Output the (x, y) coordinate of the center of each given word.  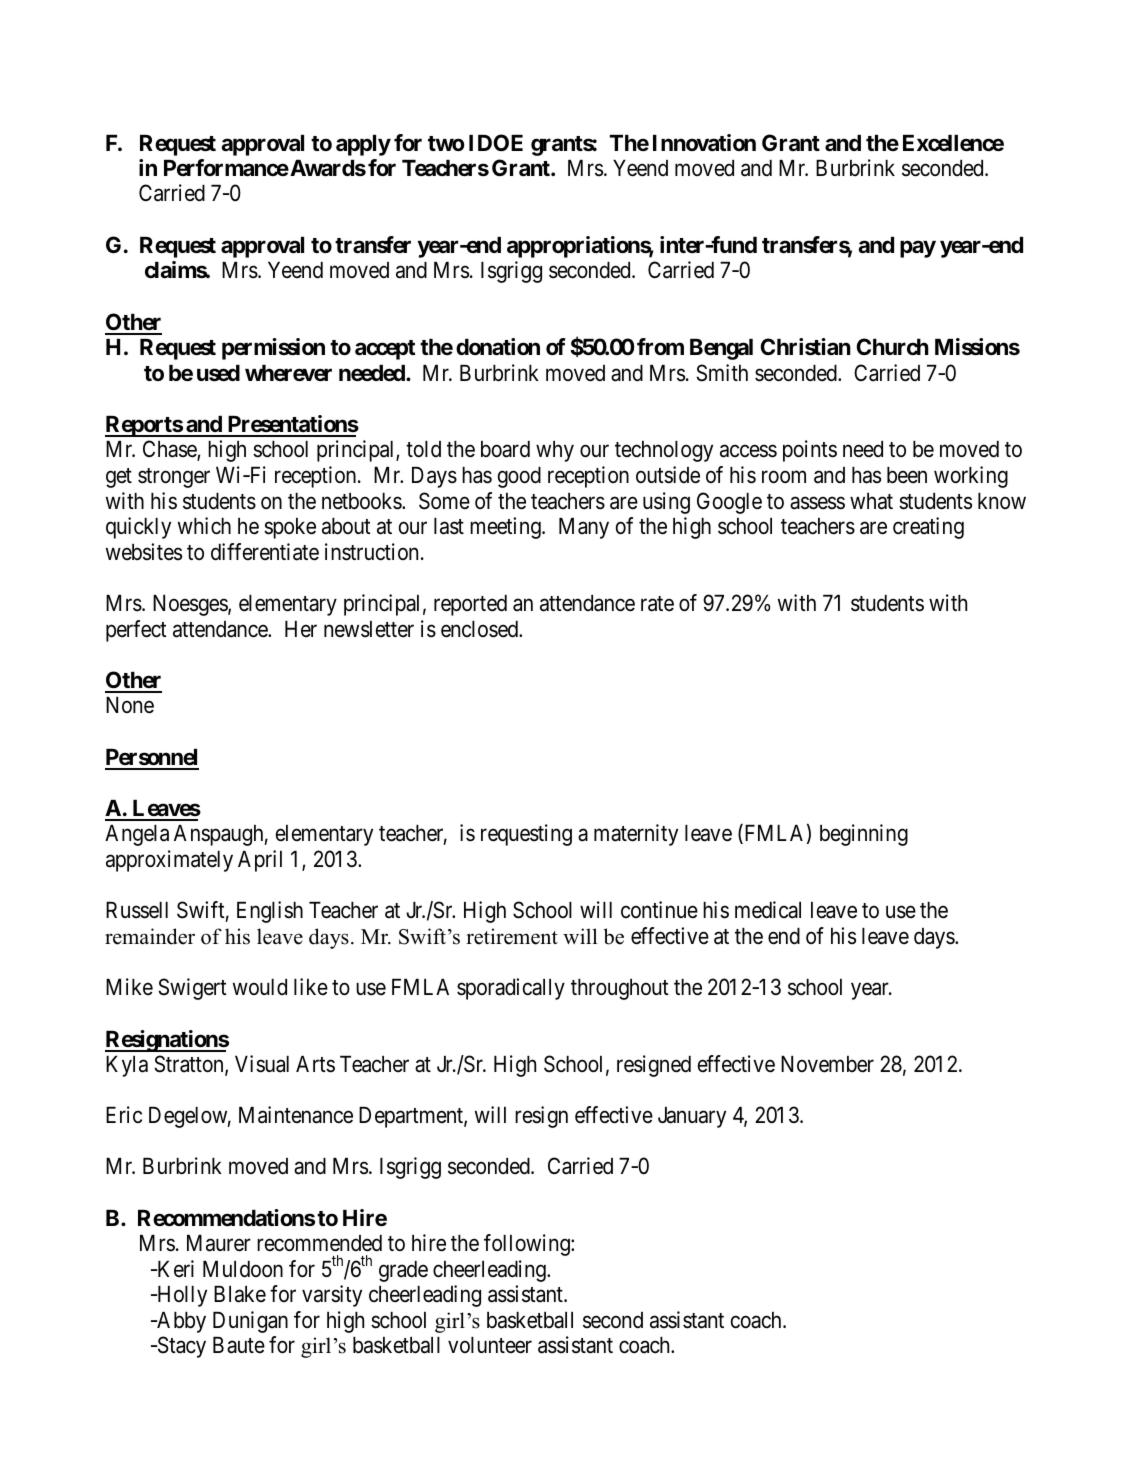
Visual (262, 1064)
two (446, 143)
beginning (864, 835)
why (555, 451)
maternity (636, 835)
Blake (240, 1294)
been (907, 475)
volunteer (490, 1345)
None (130, 705)
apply (363, 145)
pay (918, 249)
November (827, 1064)
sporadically (511, 989)
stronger (174, 478)
